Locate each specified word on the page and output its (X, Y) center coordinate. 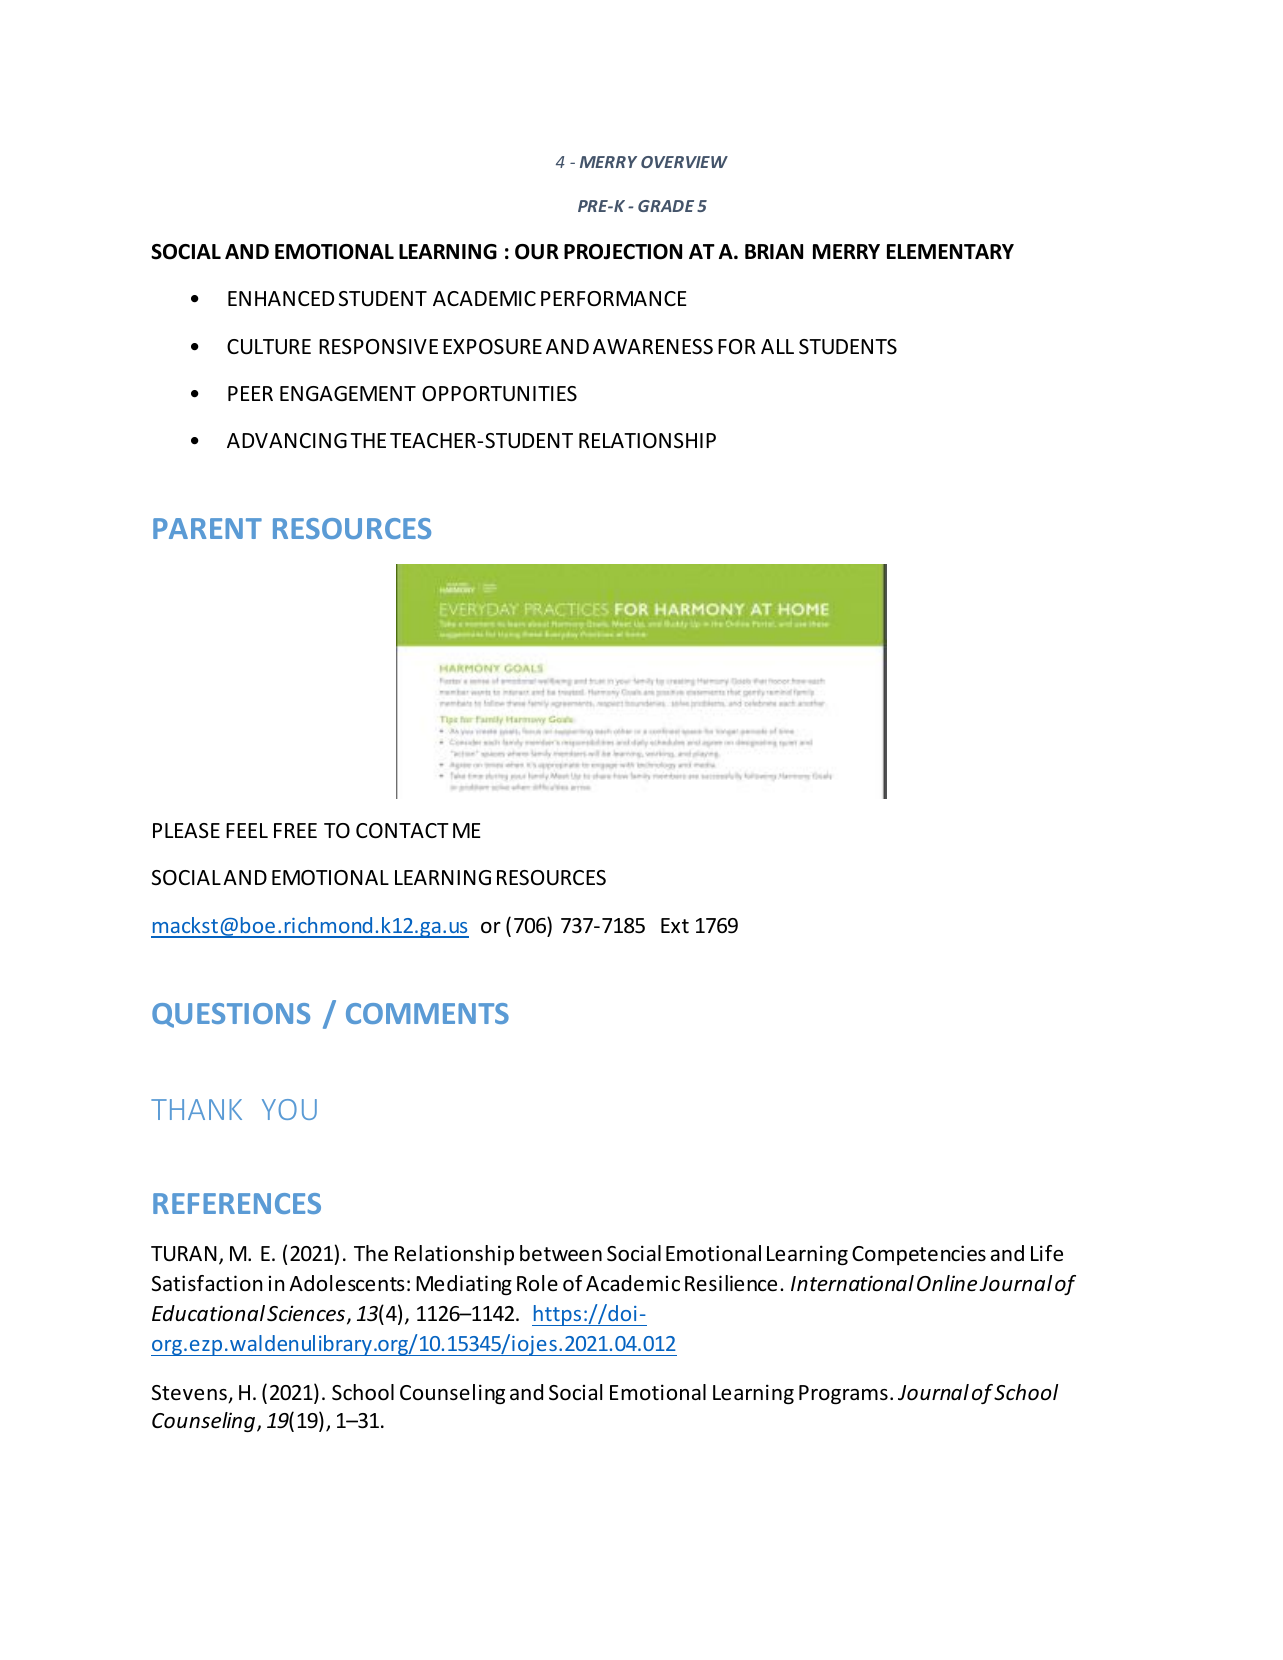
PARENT (207, 528)
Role (537, 1283)
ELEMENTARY (950, 251)
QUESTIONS (231, 1015)
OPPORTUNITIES (499, 394)
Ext (675, 925)
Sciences (307, 1314)
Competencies (919, 1255)
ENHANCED (281, 298)
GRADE (666, 206)
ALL (777, 346)
